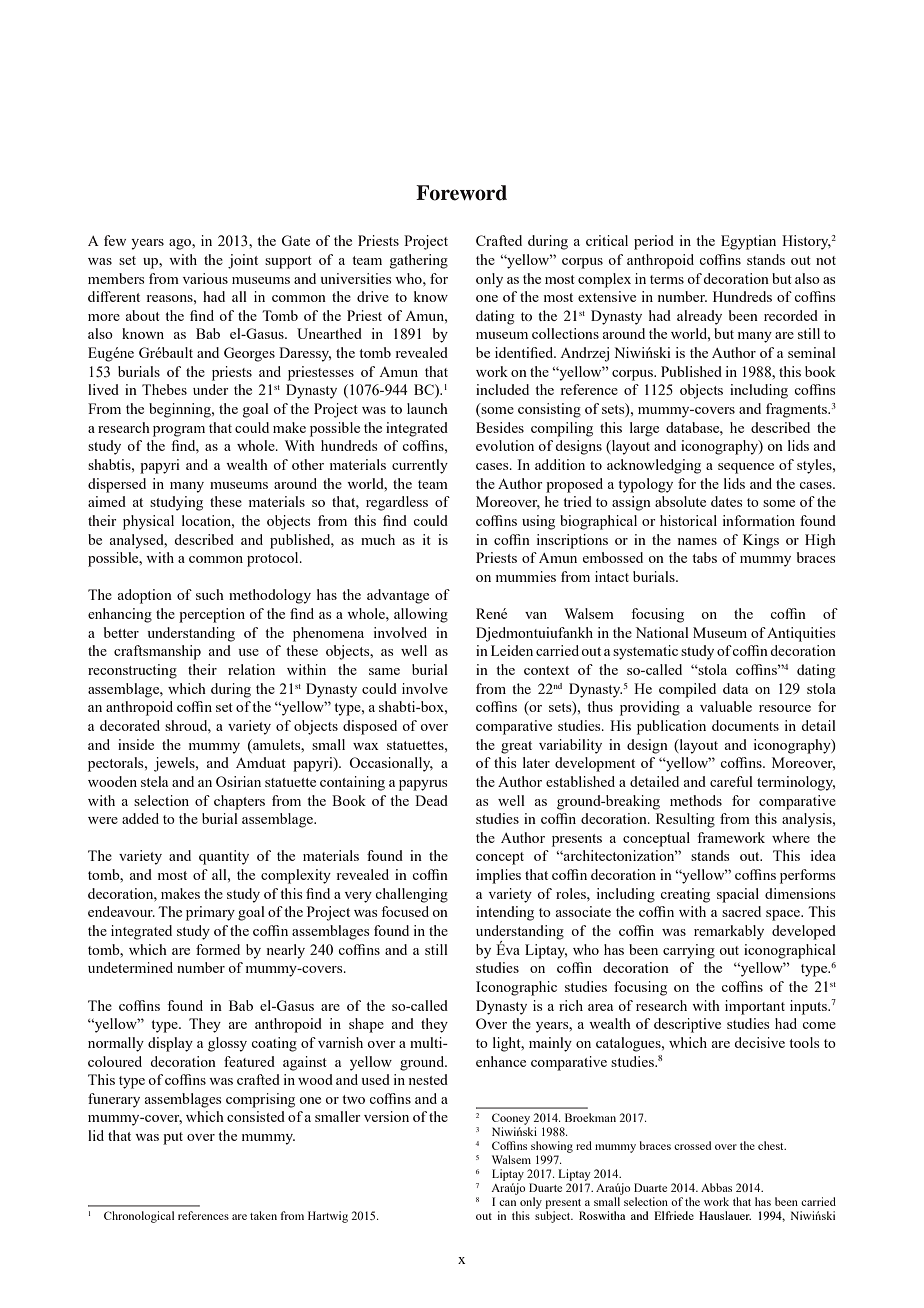 This screenshot has width=924, height=1308. I want to click on implies, so click(498, 876).
